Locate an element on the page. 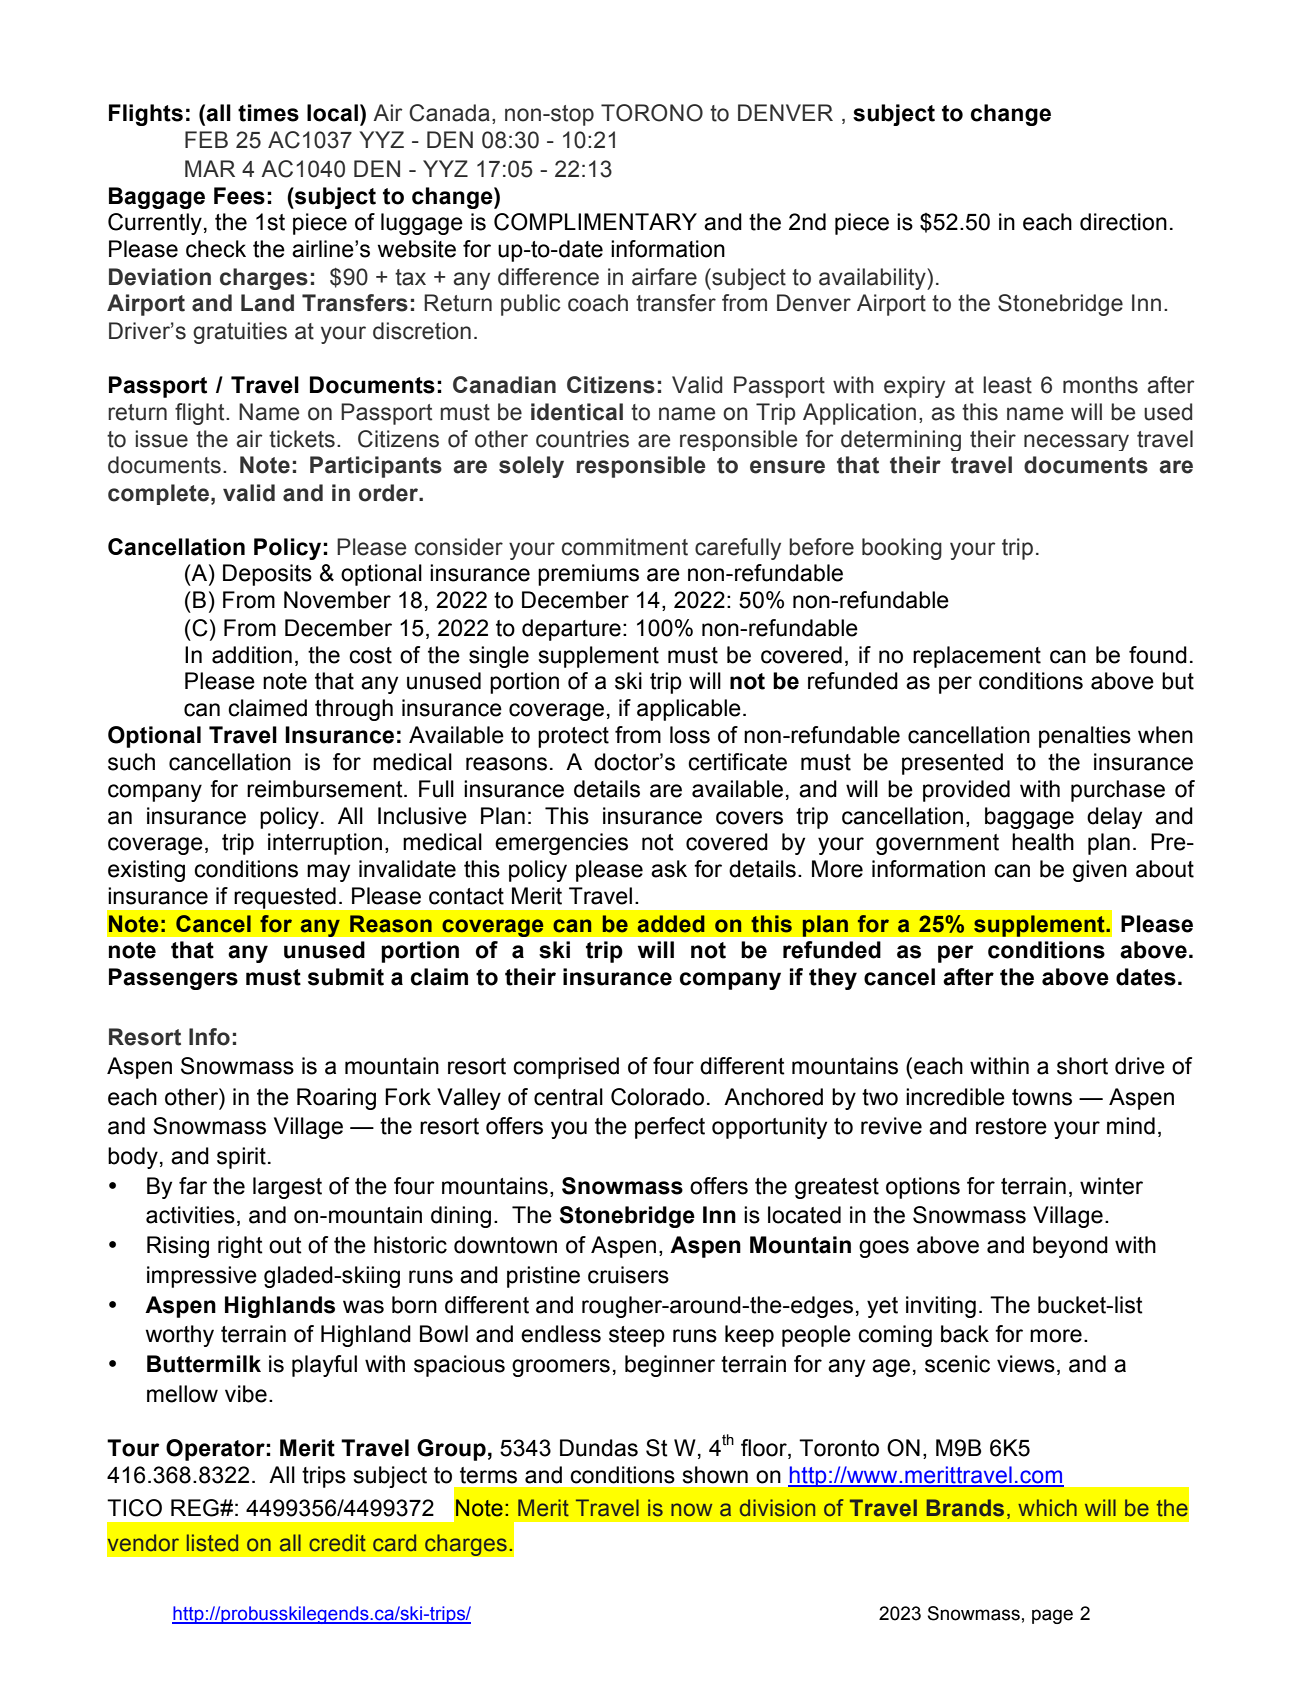 This page has height=1684, width=1301. towns is located at coordinates (1042, 1097).
